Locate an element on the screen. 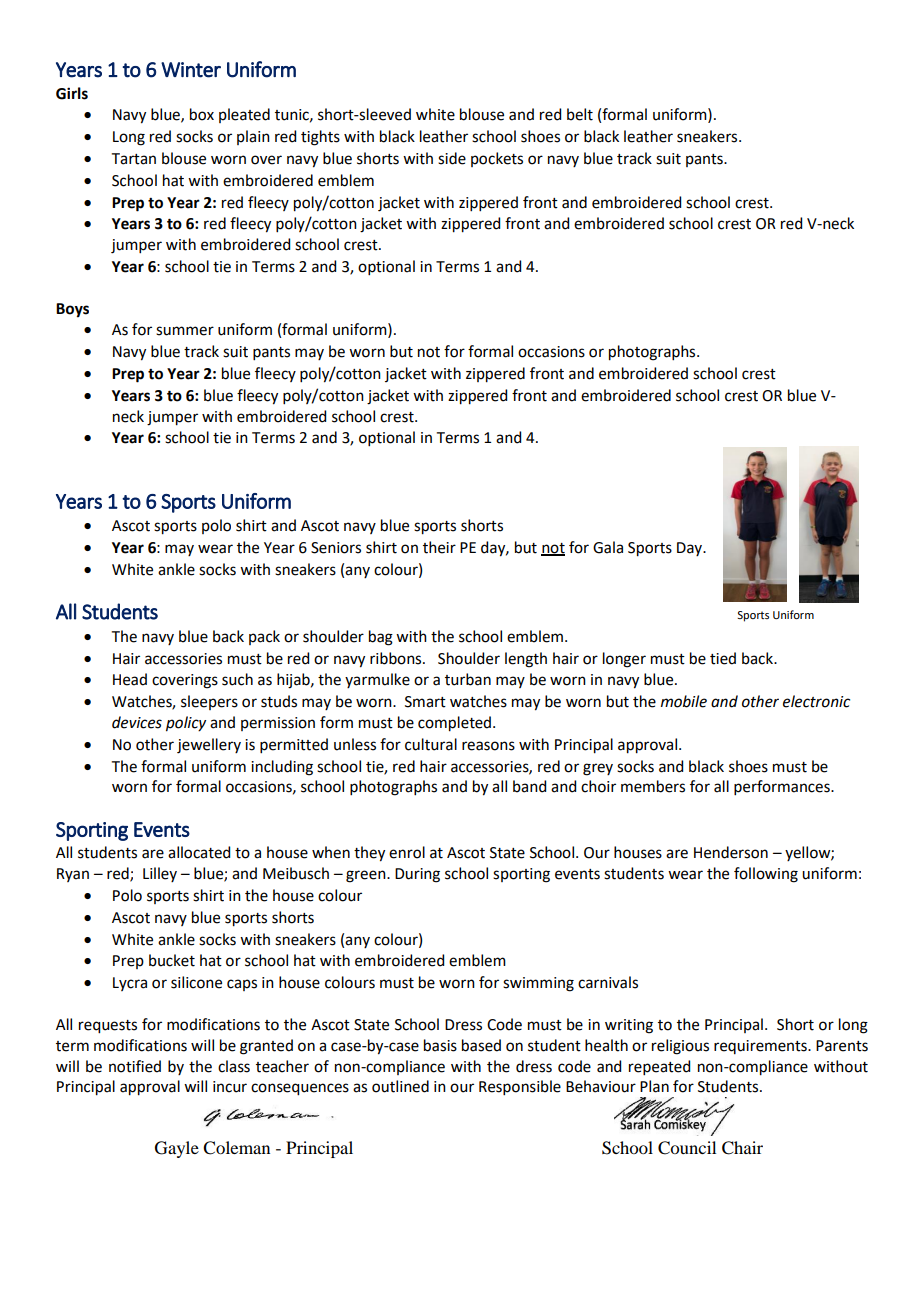 The image size is (924, 1308). side is located at coordinates (452, 158).
